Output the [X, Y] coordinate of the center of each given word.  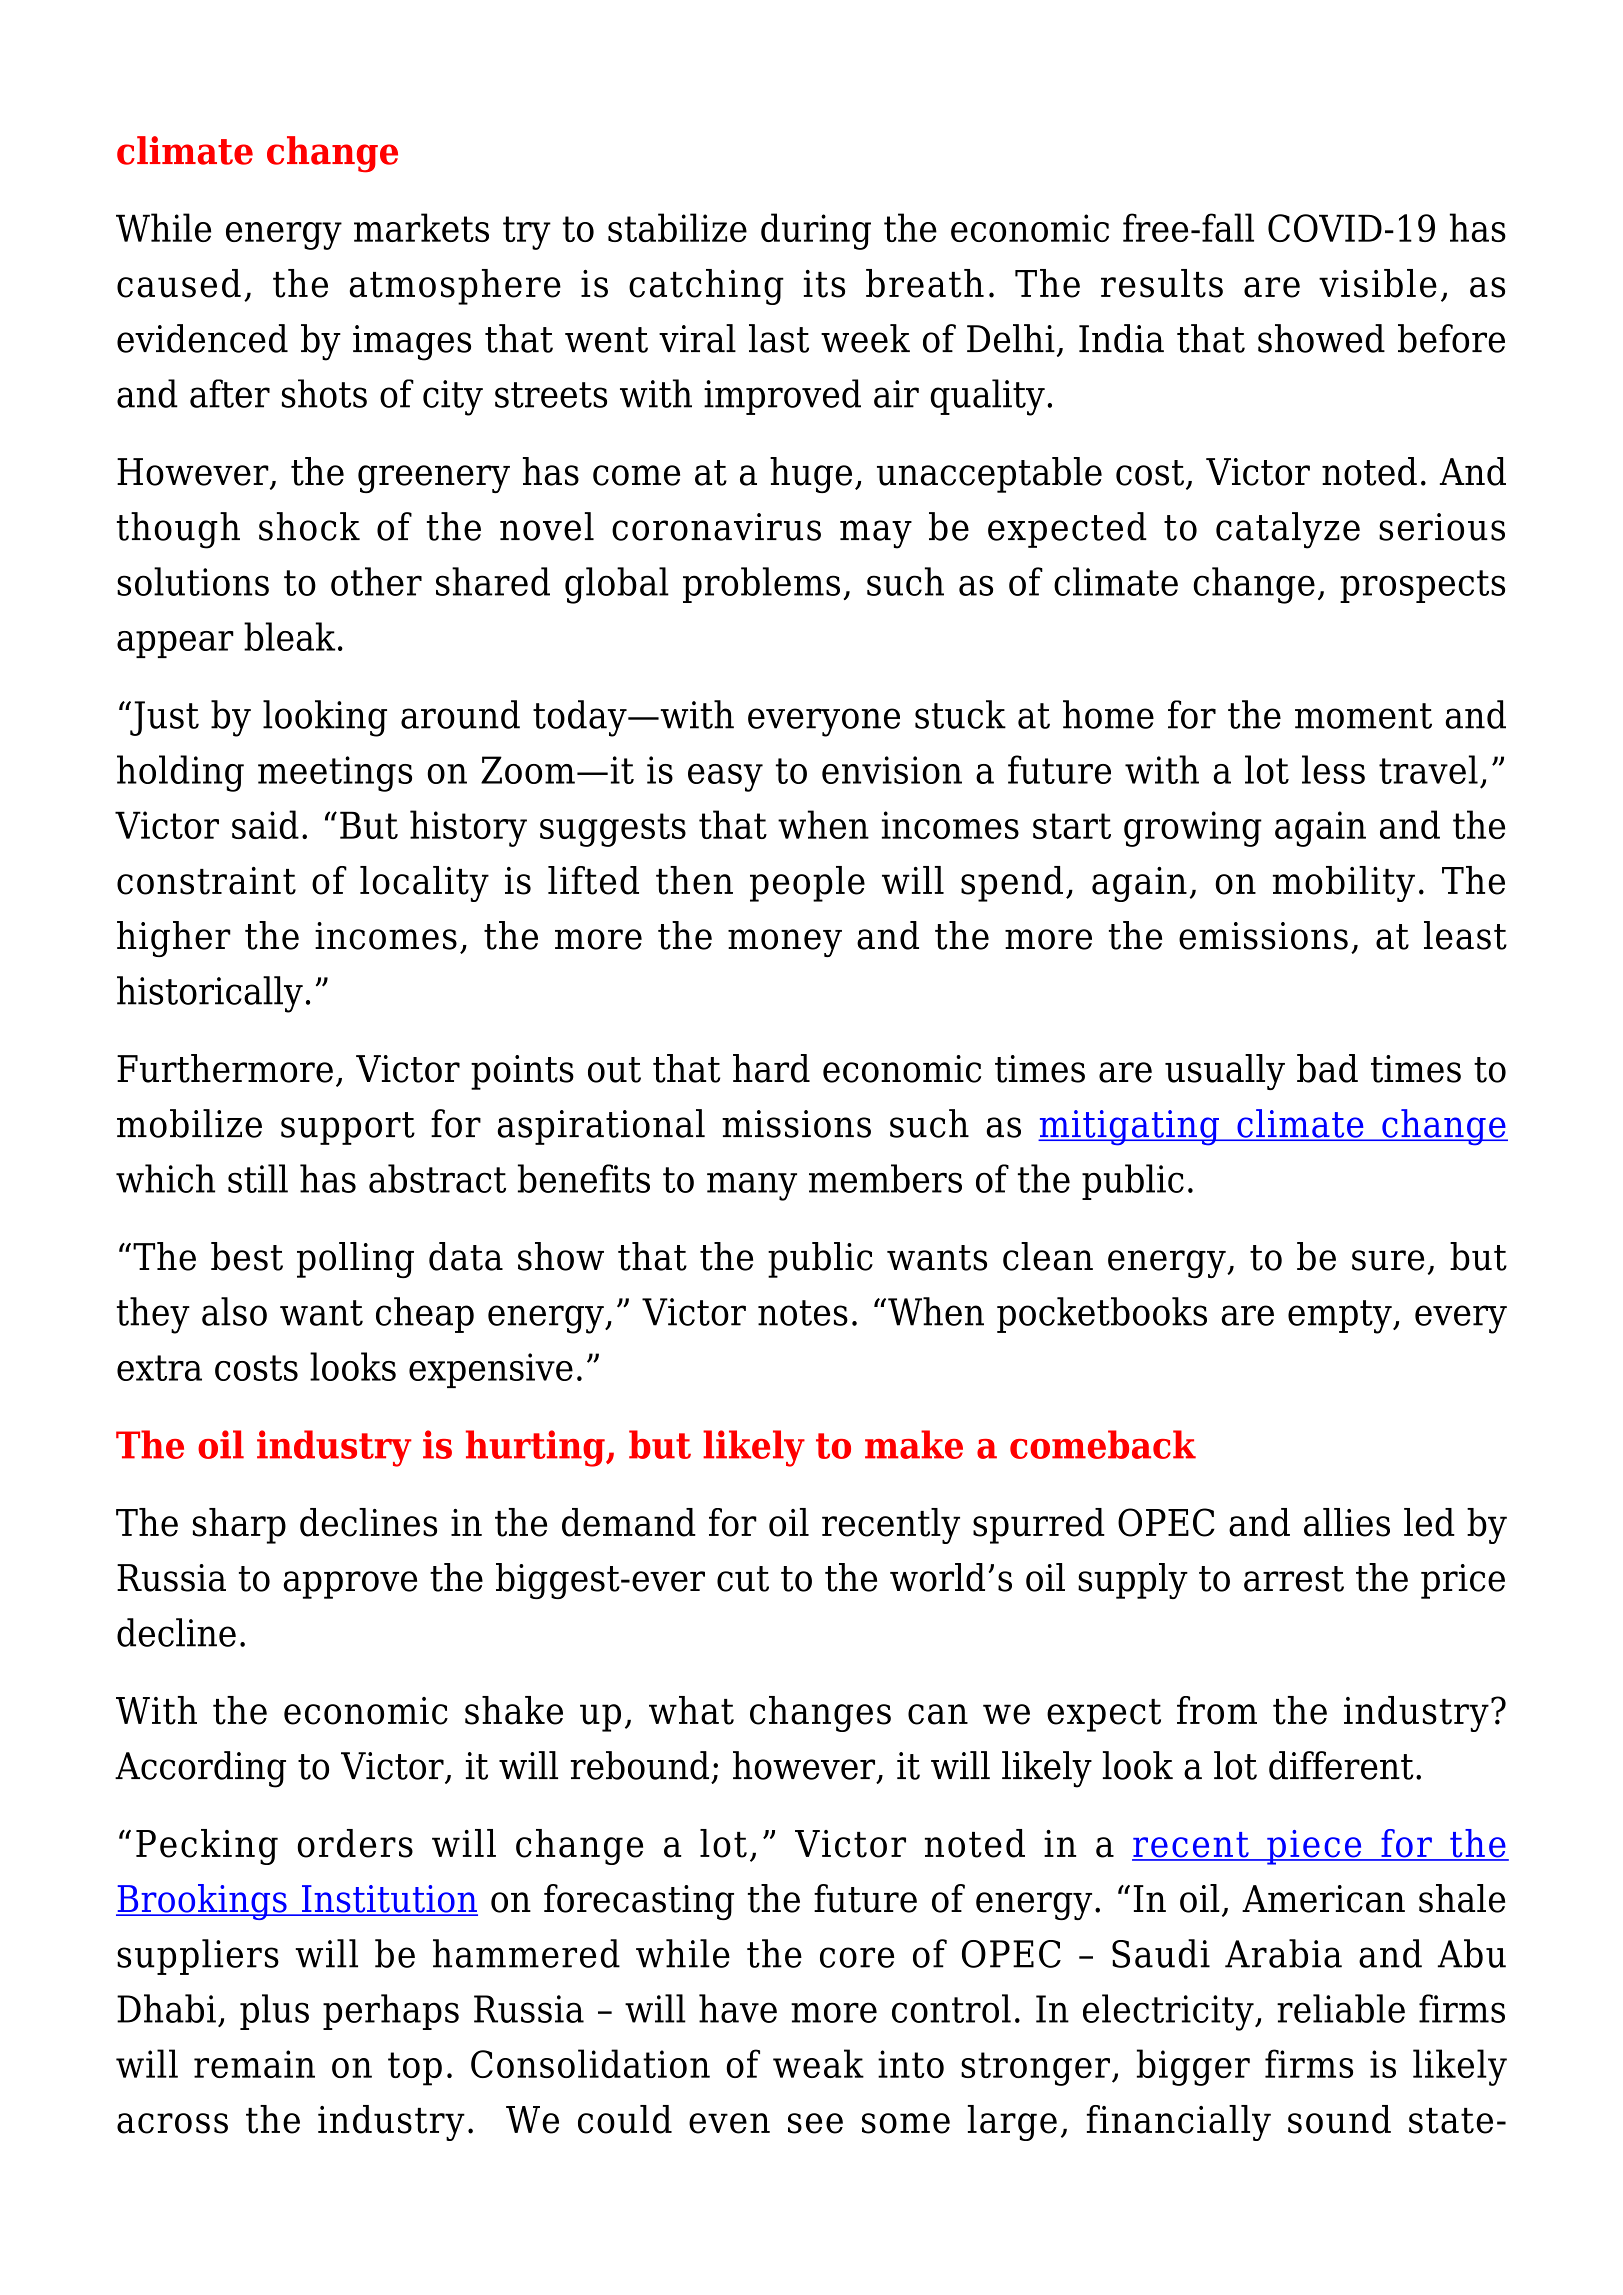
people [807, 884]
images [412, 343]
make [914, 1444]
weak [818, 2063]
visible [1378, 283]
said [265, 824]
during [816, 231]
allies [1347, 1522]
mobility [1344, 884]
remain [254, 2064]
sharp [239, 1526]
